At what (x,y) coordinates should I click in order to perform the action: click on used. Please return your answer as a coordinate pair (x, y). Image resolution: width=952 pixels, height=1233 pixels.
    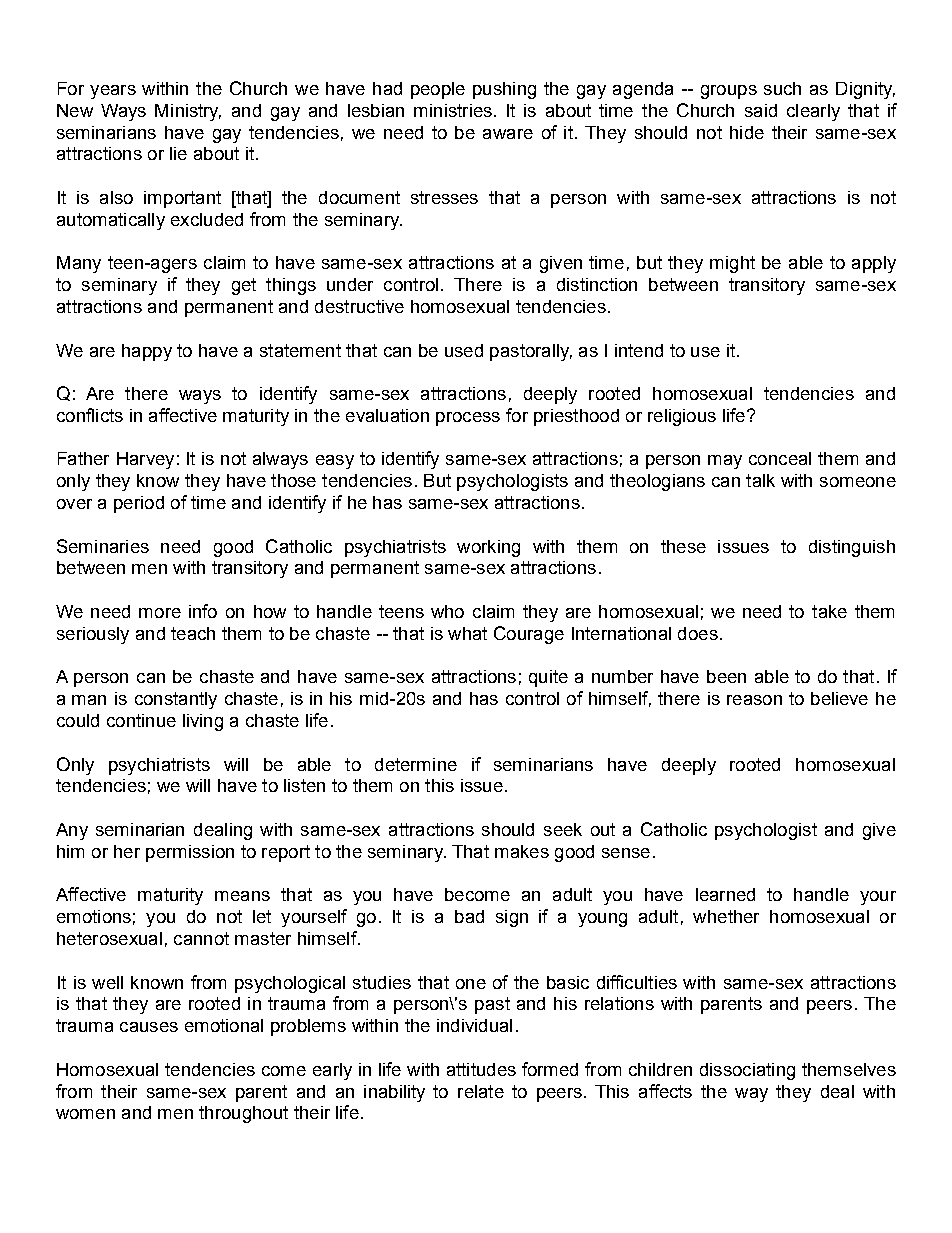
    Looking at the image, I should click on (464, 350).
